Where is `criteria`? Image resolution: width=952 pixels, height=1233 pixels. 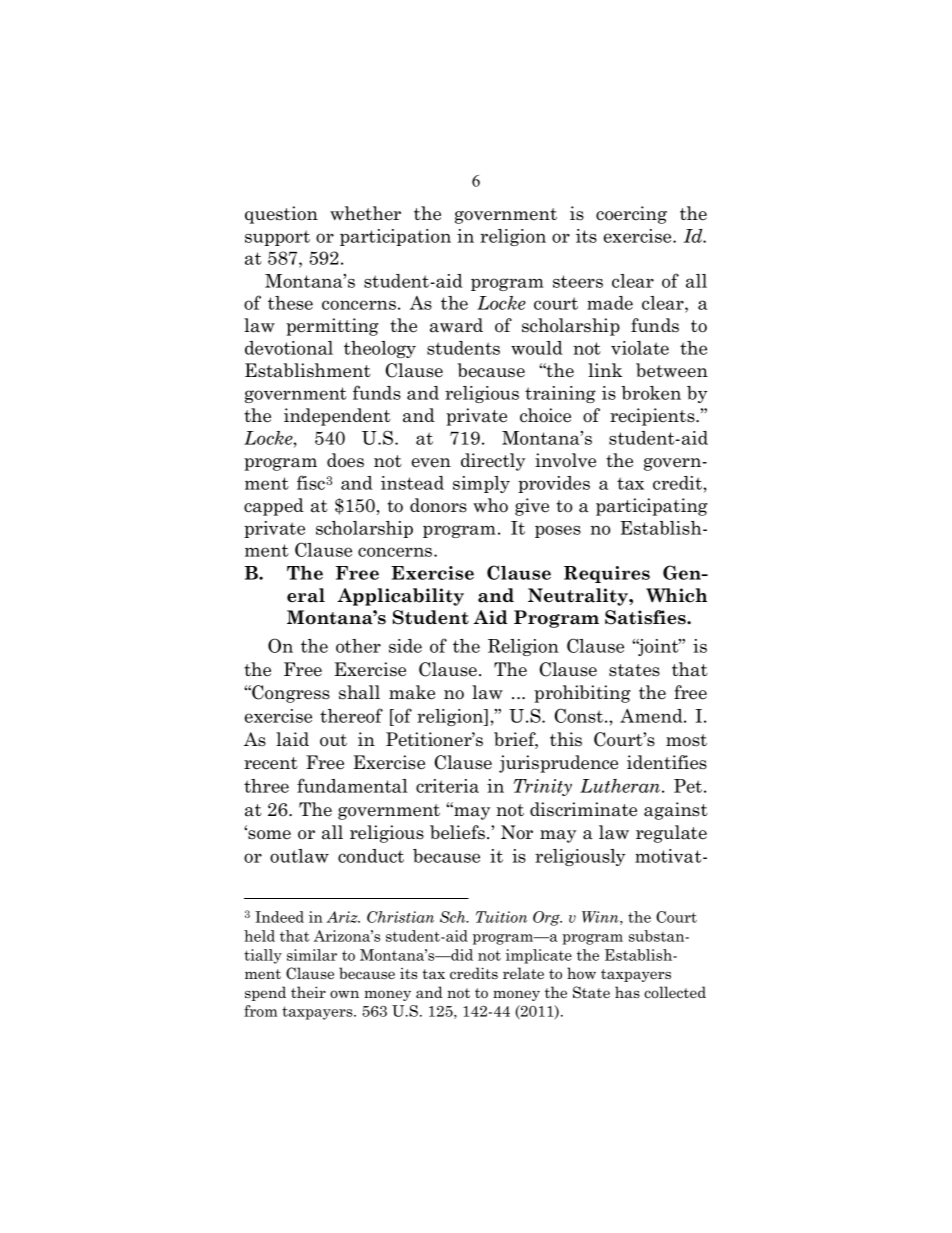 criteria is located at coordinates (447, 786).
